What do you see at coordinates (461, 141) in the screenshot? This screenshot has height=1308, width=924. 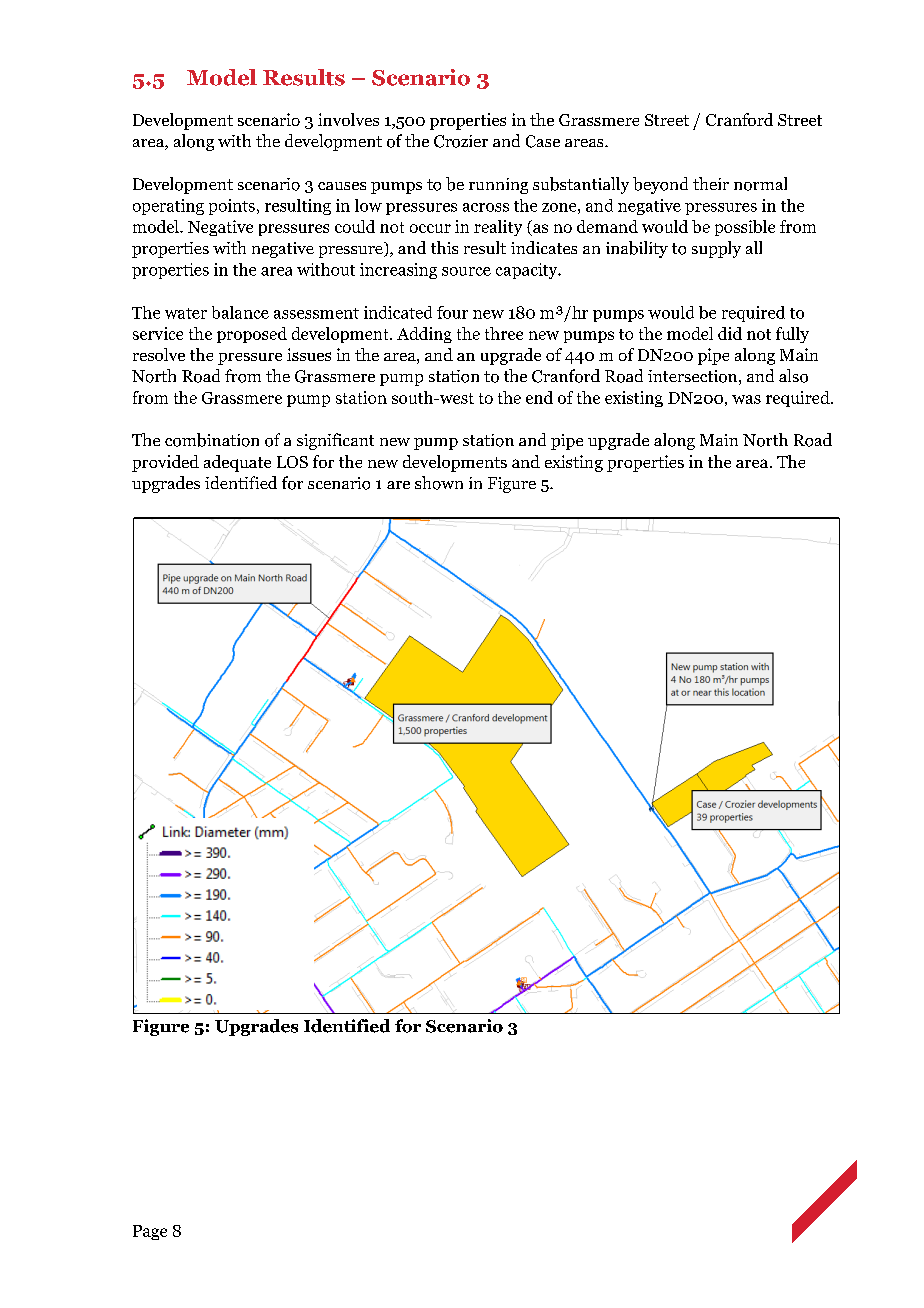 I see `Crozier` at bounding box center [461, 141].
